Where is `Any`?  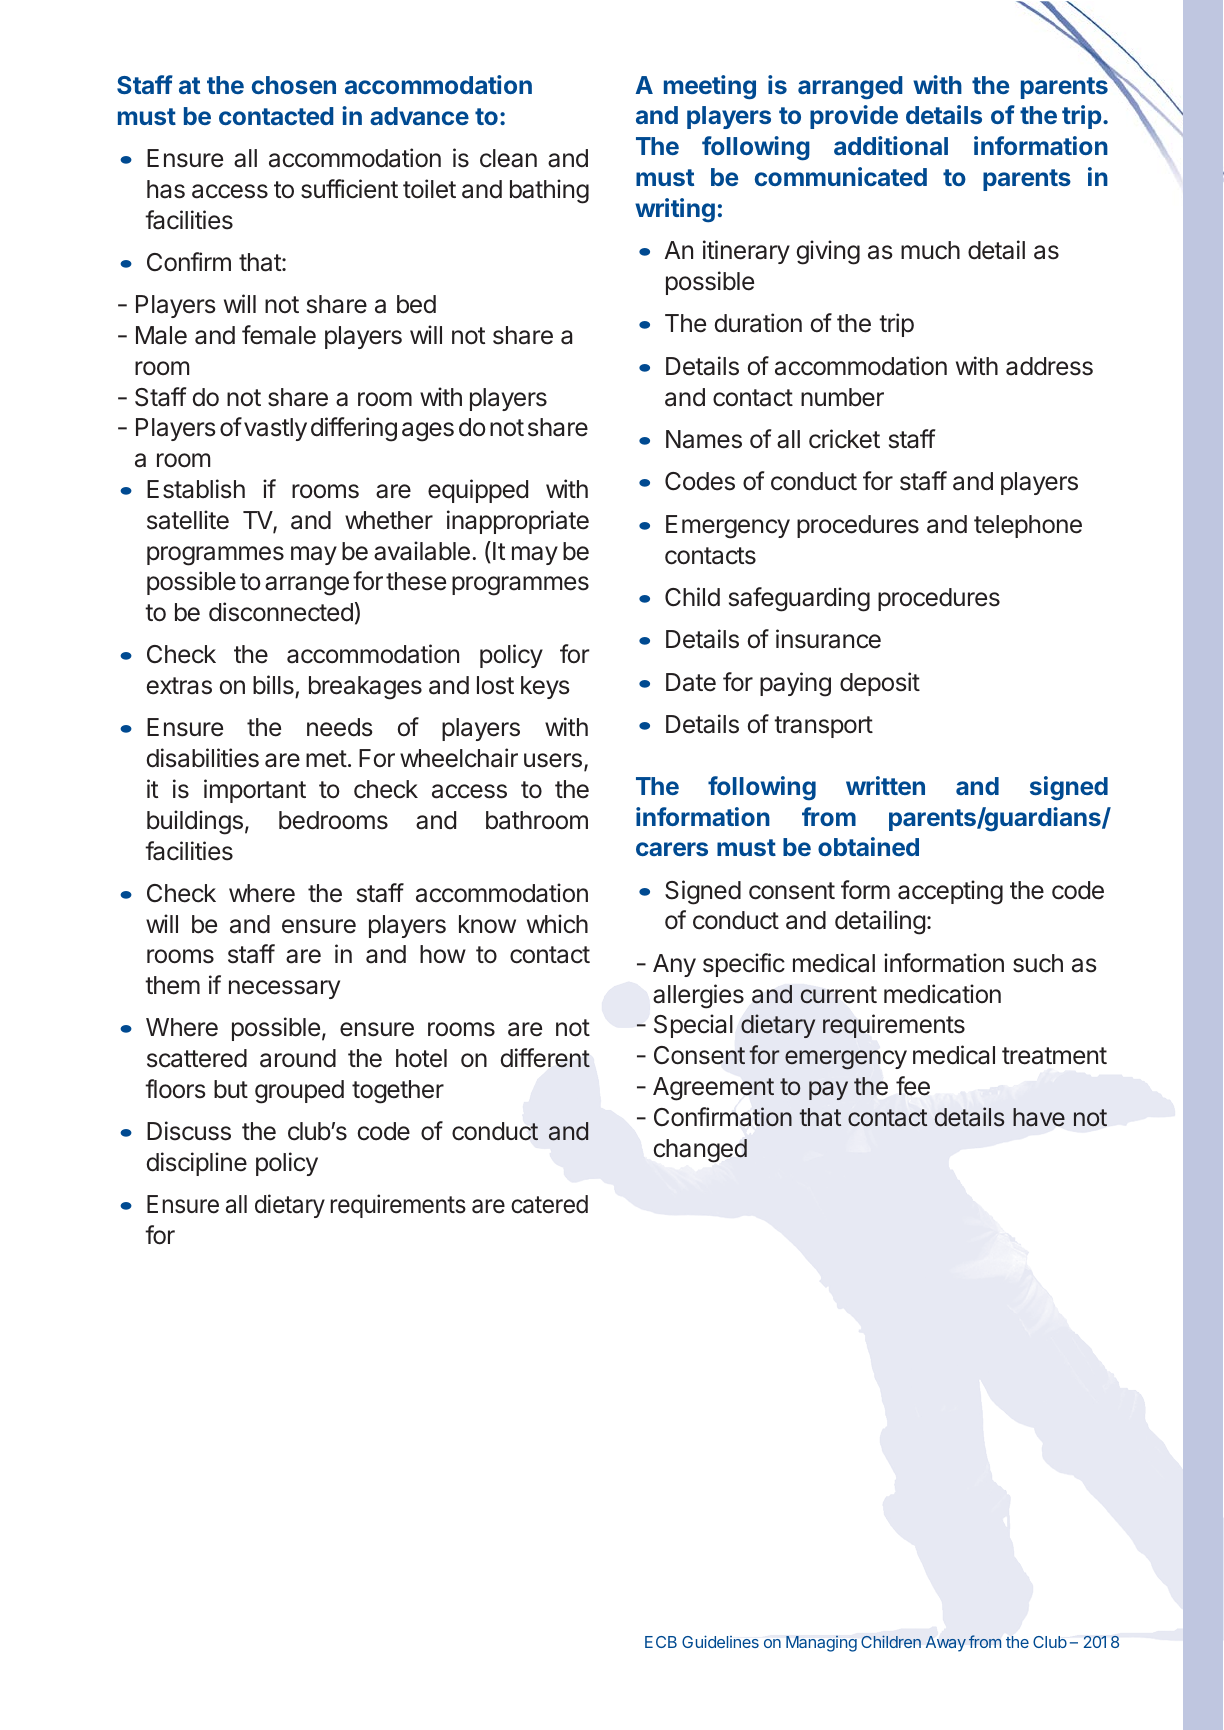
Any is located at coordinates (674, 965).
